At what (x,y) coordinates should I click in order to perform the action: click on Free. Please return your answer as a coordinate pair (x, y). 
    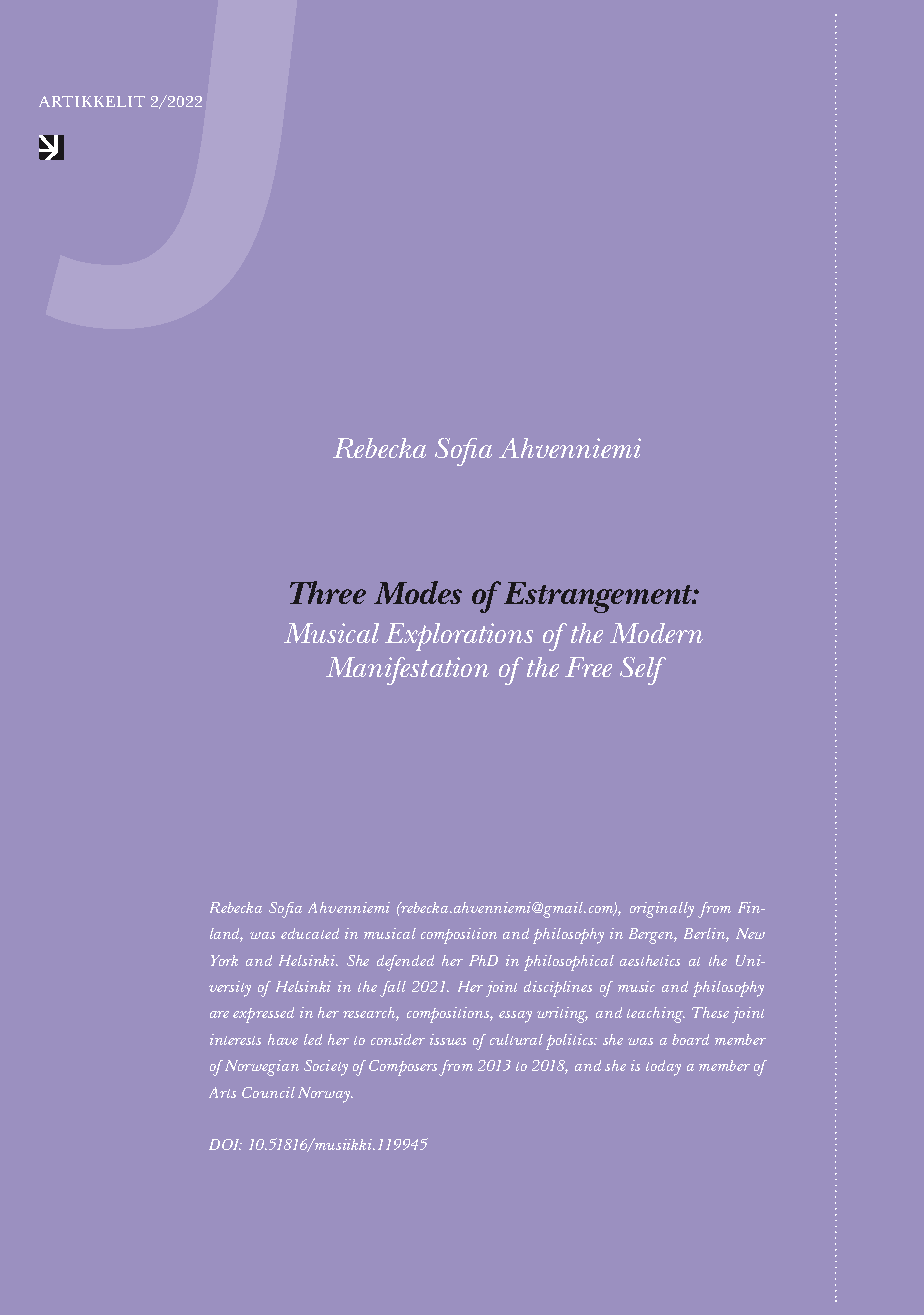
    Looking at the image, I should click on (588, 667).
